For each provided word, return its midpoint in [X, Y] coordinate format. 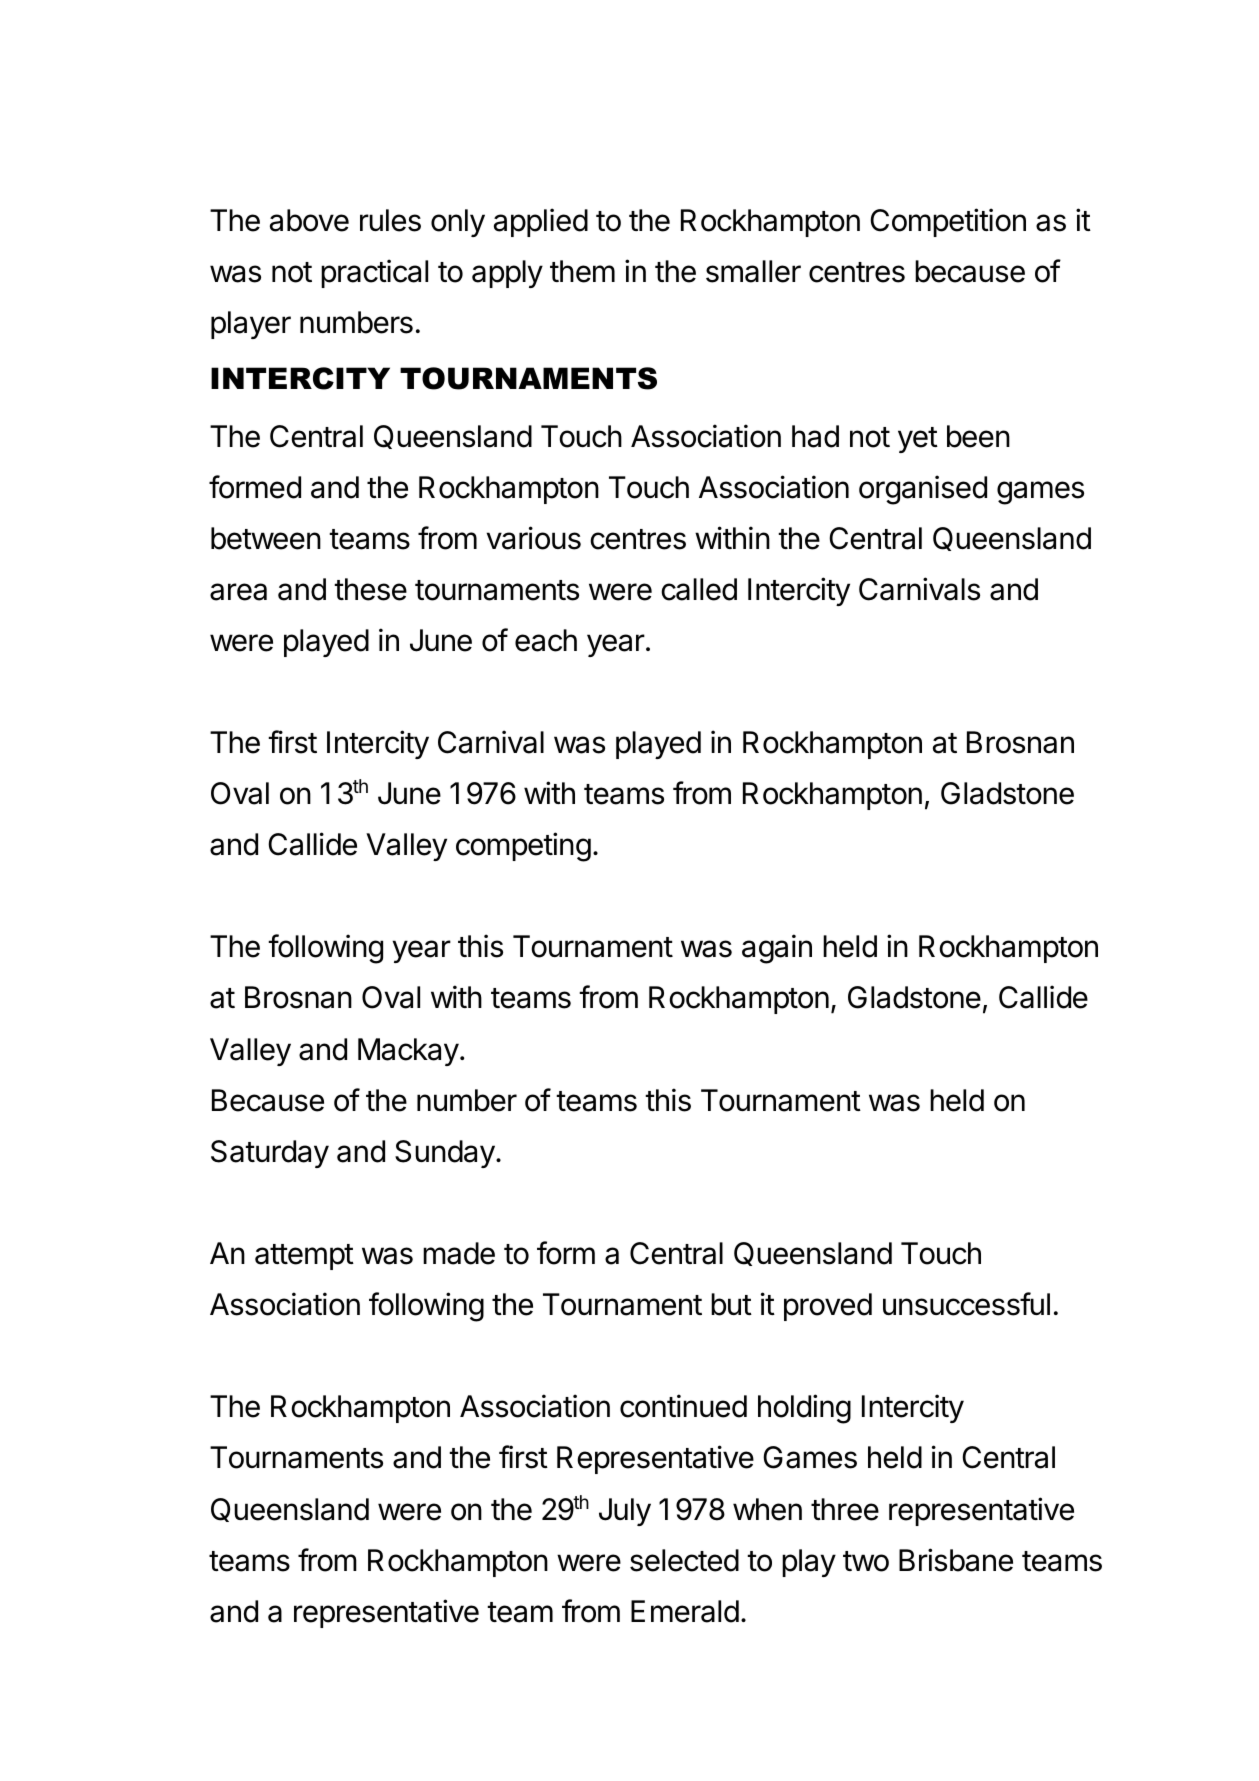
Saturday [270, 1154]
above [309, 220]
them [582, 271]
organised [923, 490]
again [777, 949]
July [625, 1512]
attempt [304, 1257]
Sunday [445, 1154]
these [370, 589]
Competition [948, 222]
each [546, 640]
